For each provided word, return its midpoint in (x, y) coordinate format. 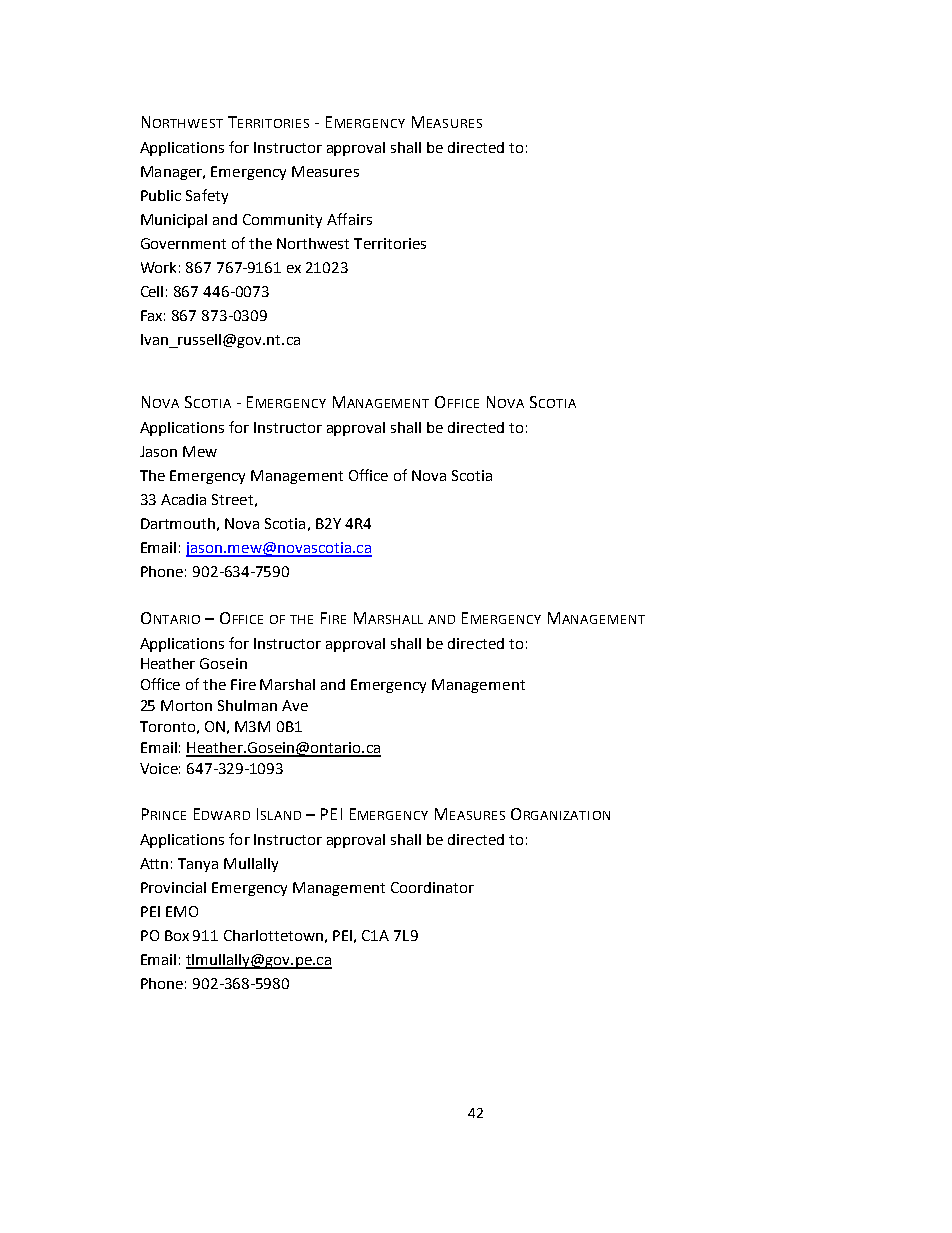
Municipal (174, 221)
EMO (182, 911)
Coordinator (432, 887)
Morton (186, 705)
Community (282, 221)
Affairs (349, 219)
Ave (295, 705)
